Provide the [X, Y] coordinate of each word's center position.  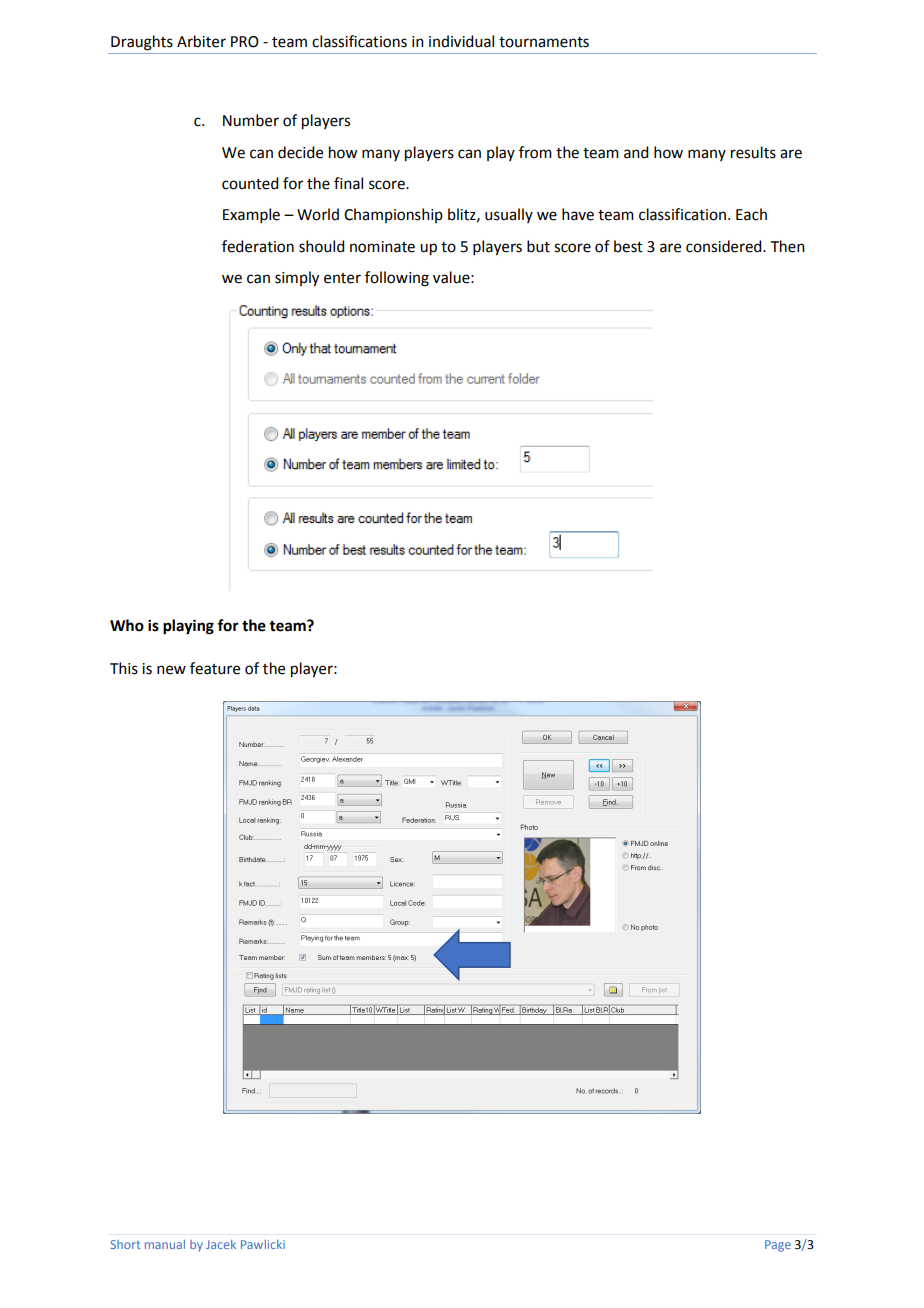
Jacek [221, 1244]
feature [215, 668]
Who [127, 625]
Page [778, 1246]
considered [725, 246]
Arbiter [201, 41]
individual [461, 41]
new [171, 670]
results [753, 152]
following [397, 279]
